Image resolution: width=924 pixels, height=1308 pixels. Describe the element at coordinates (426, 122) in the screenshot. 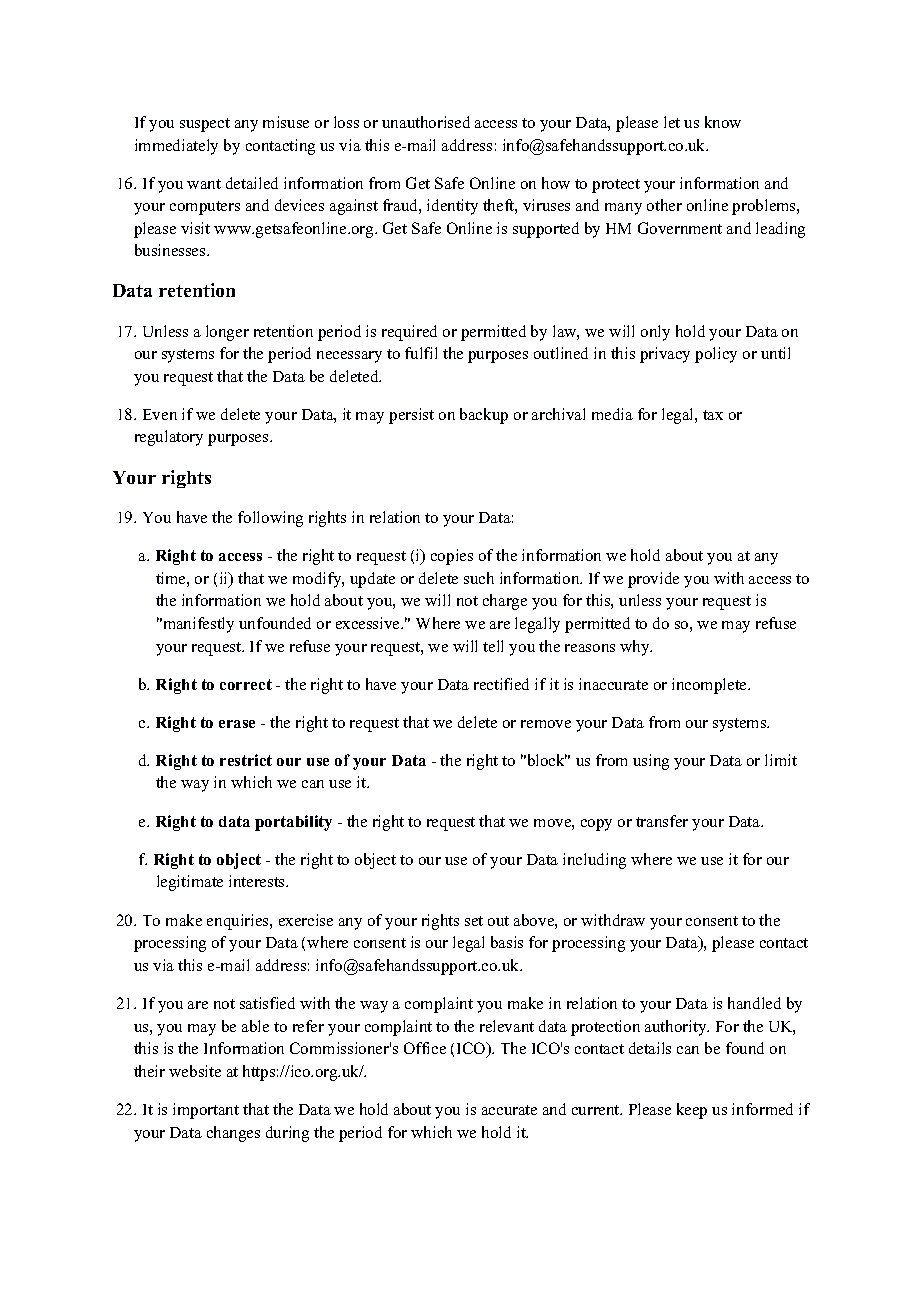

I see `unauthorised` at that location.
